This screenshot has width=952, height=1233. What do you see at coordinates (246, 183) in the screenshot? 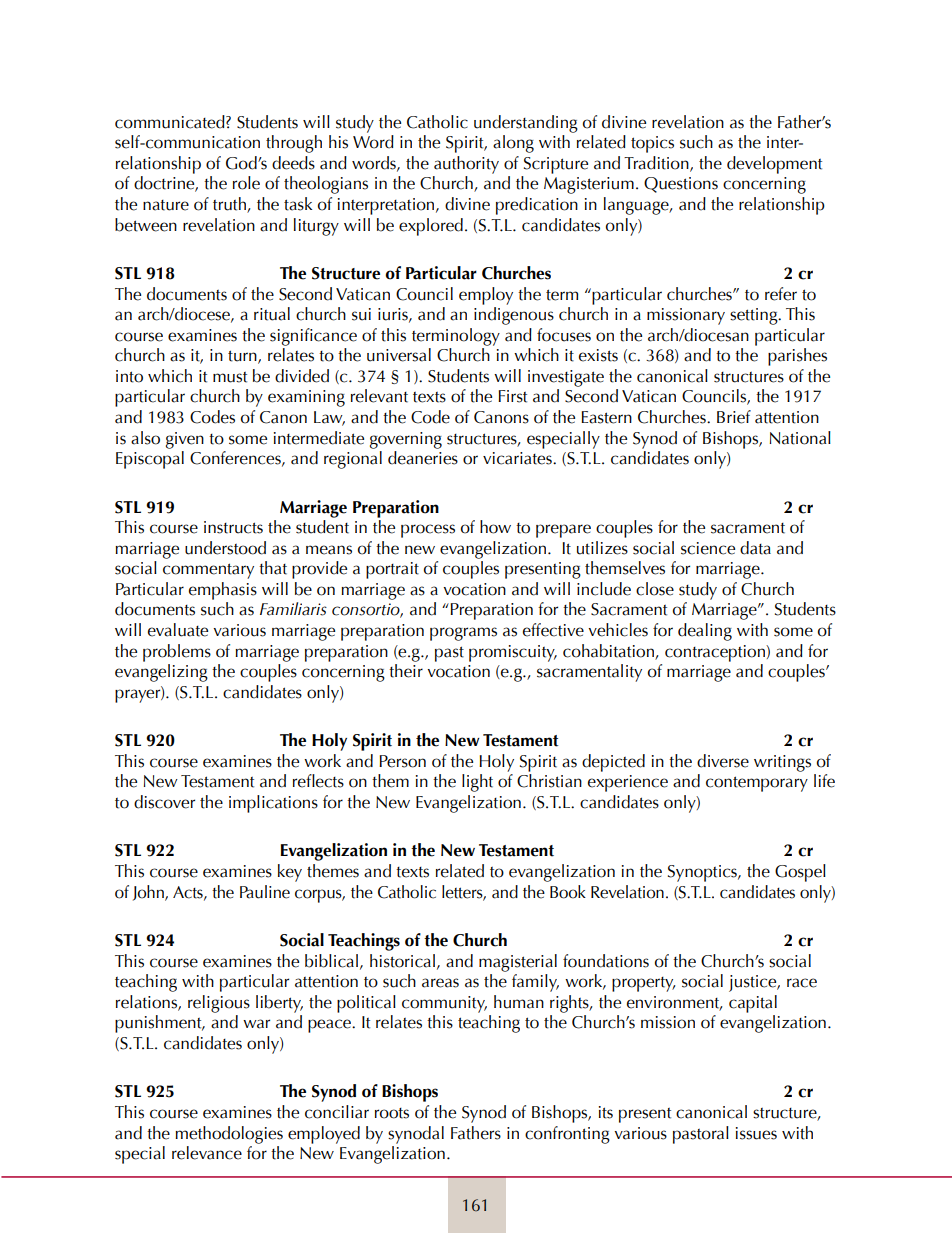
I see `role` at bounding box center [246, 183].
